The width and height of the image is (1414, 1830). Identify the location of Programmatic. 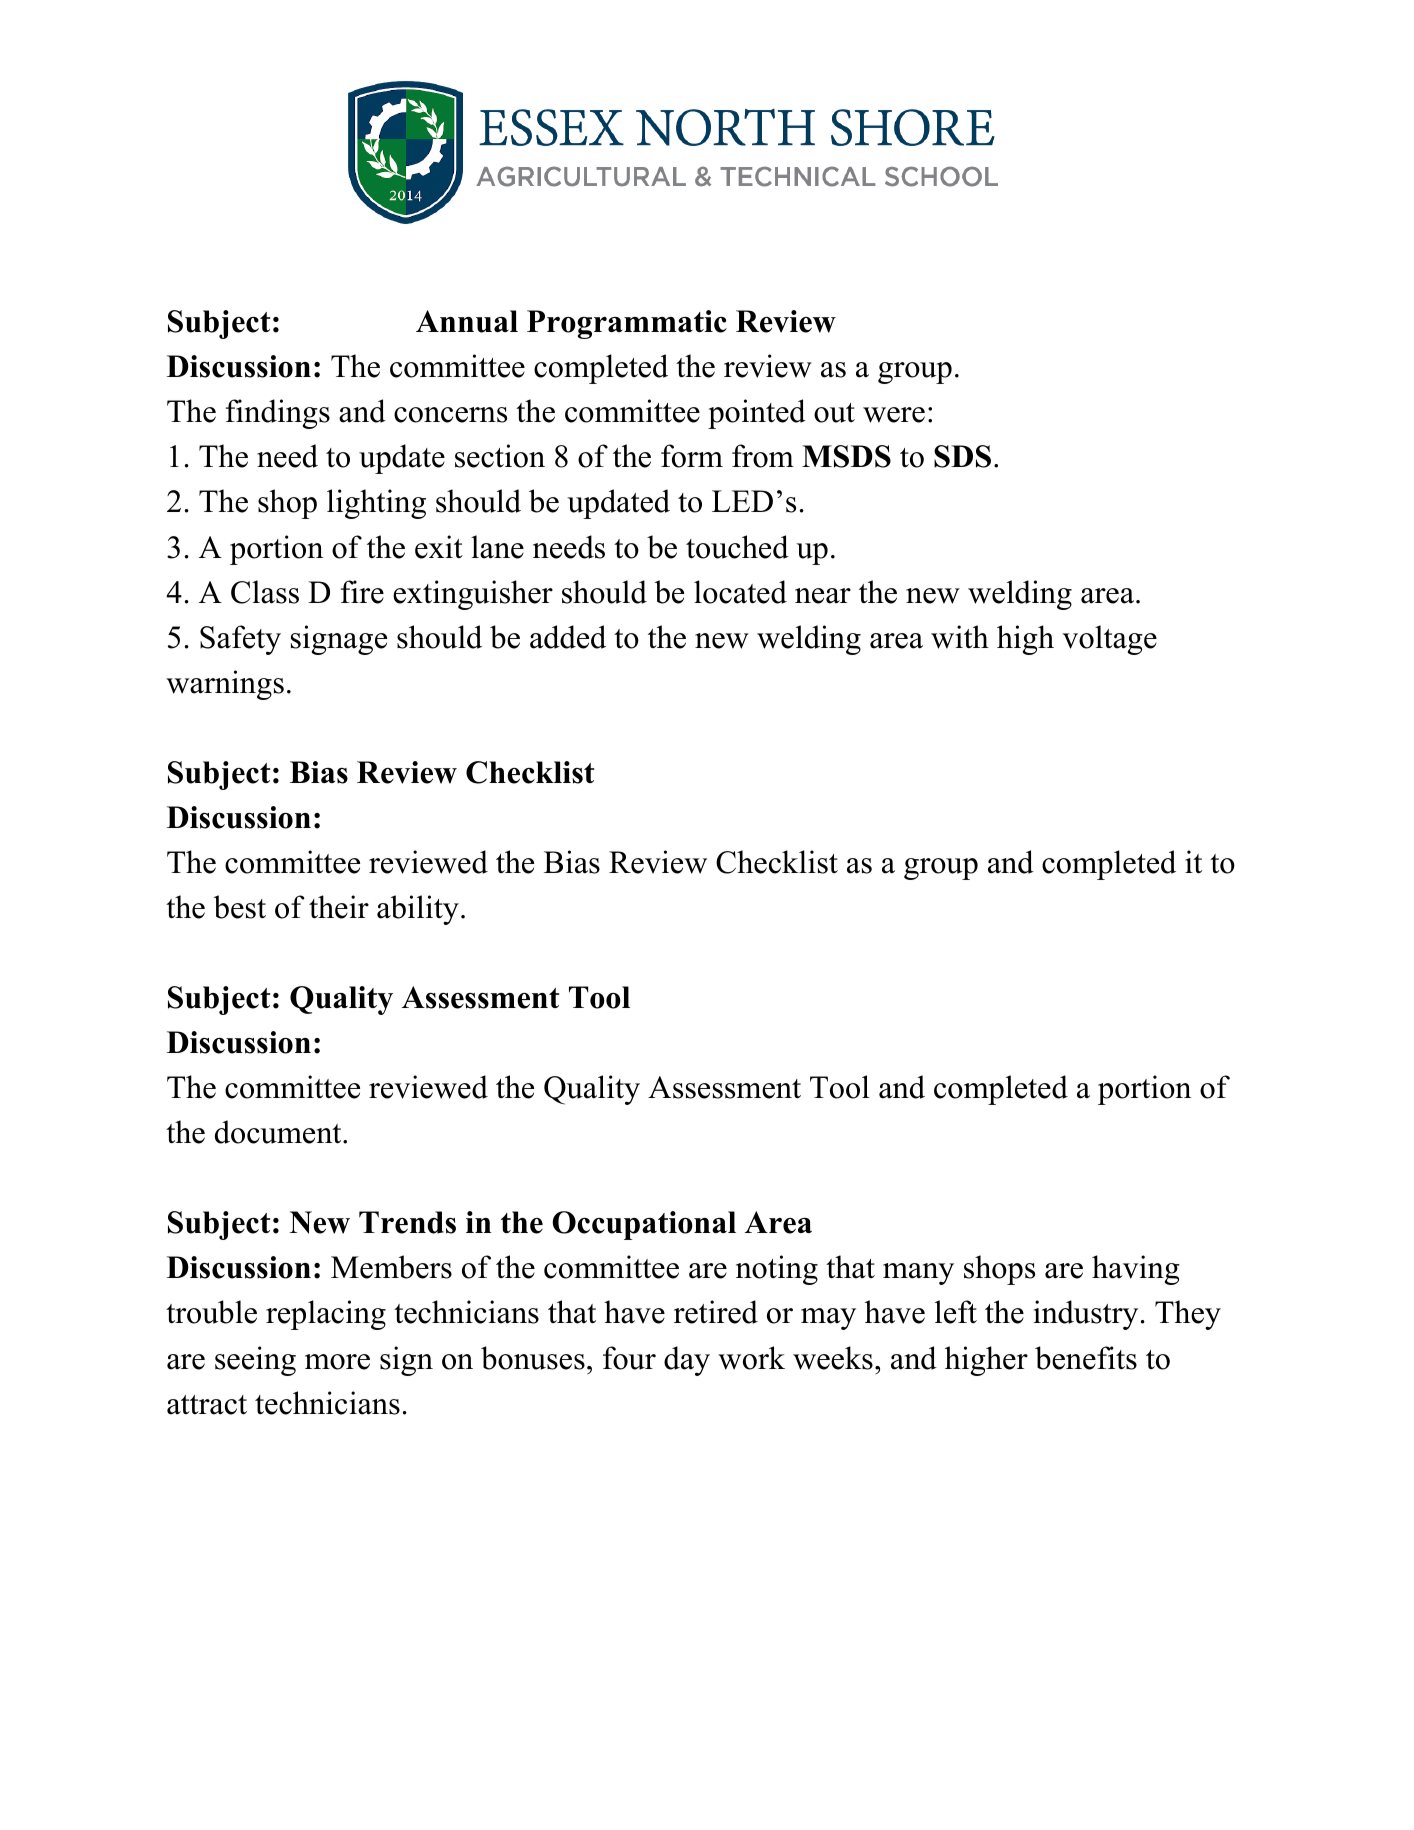
(627, 324).
